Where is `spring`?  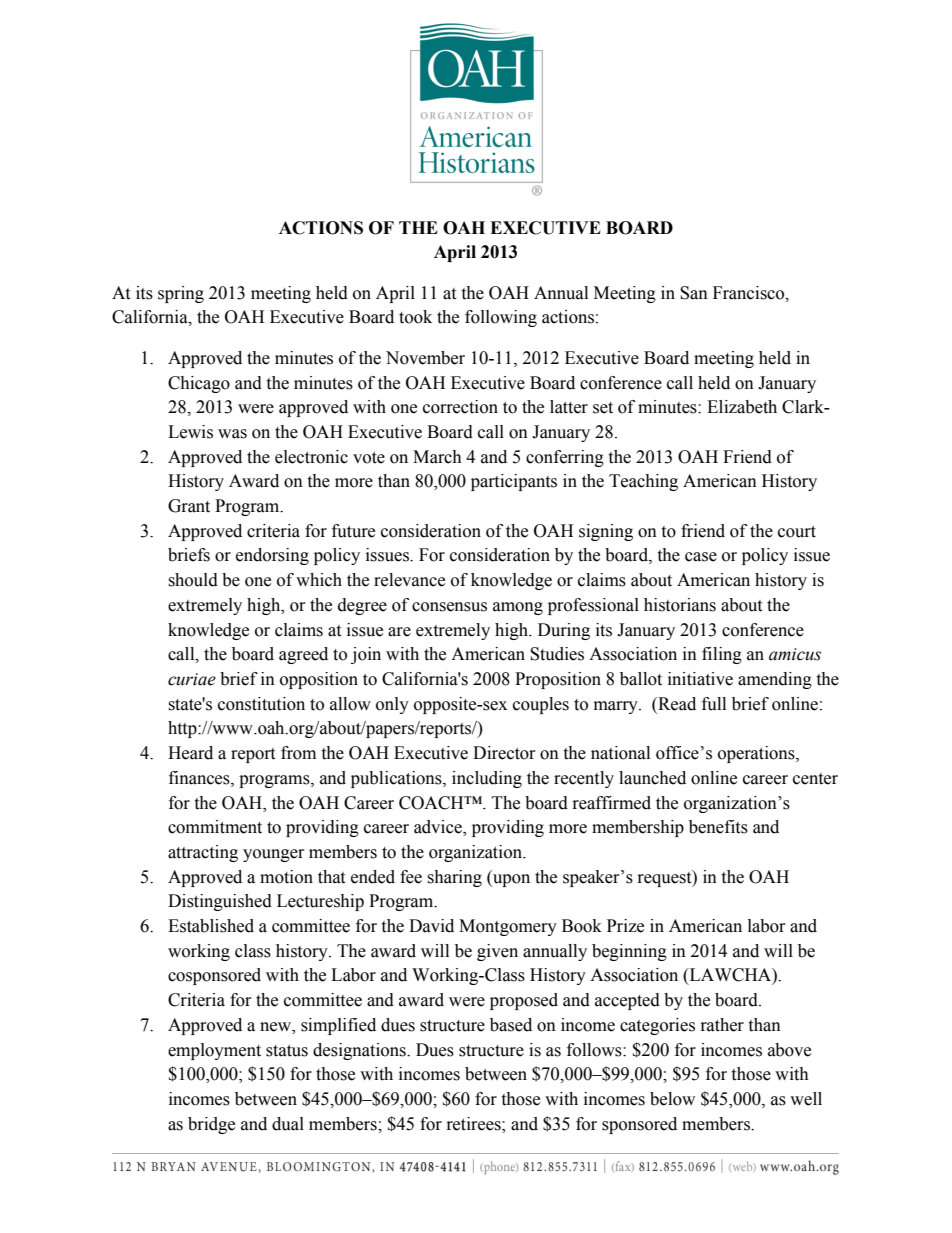 spring is located at coordinates (181, 294).
